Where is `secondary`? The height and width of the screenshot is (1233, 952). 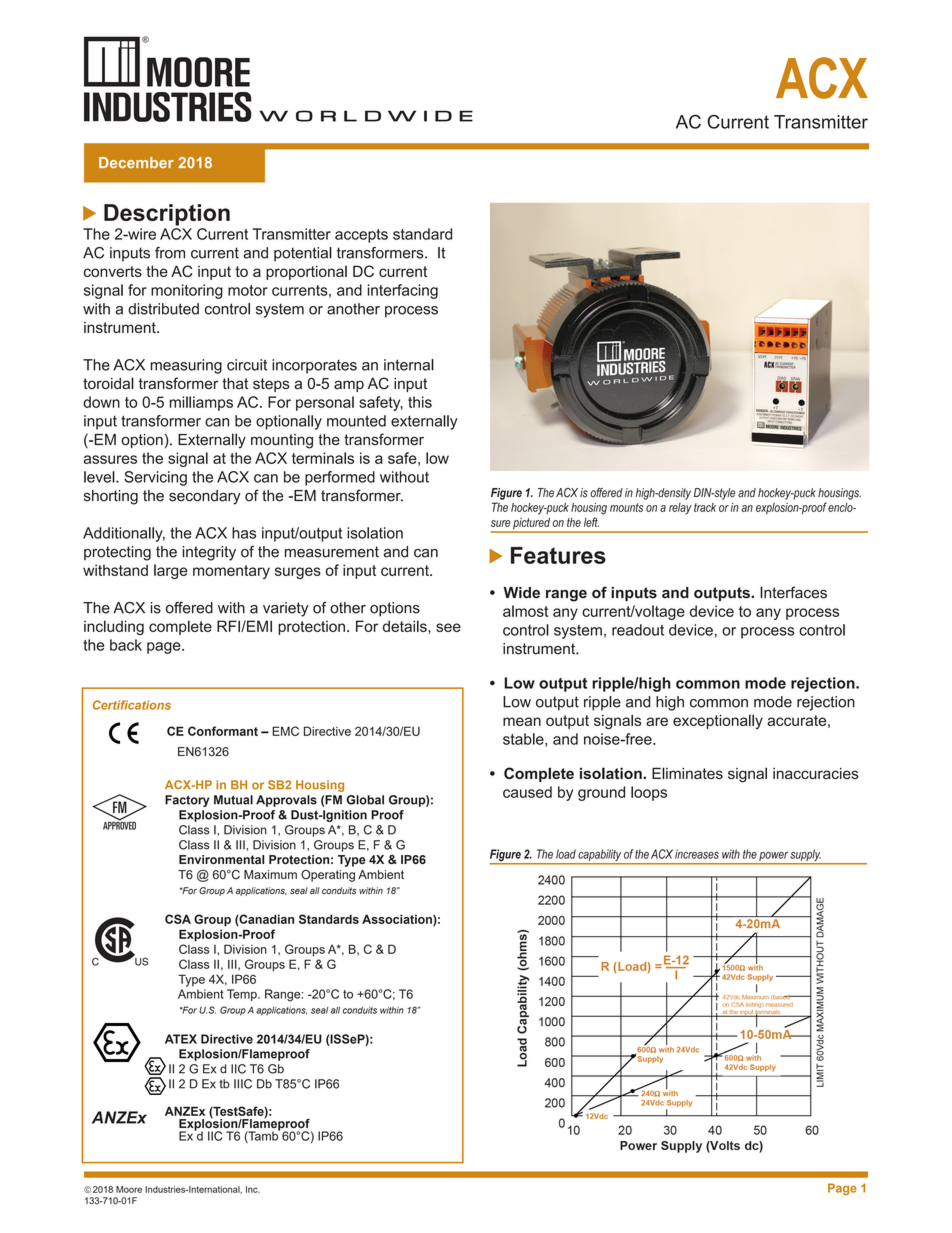
secondary is located at coordinates (205, 497).
